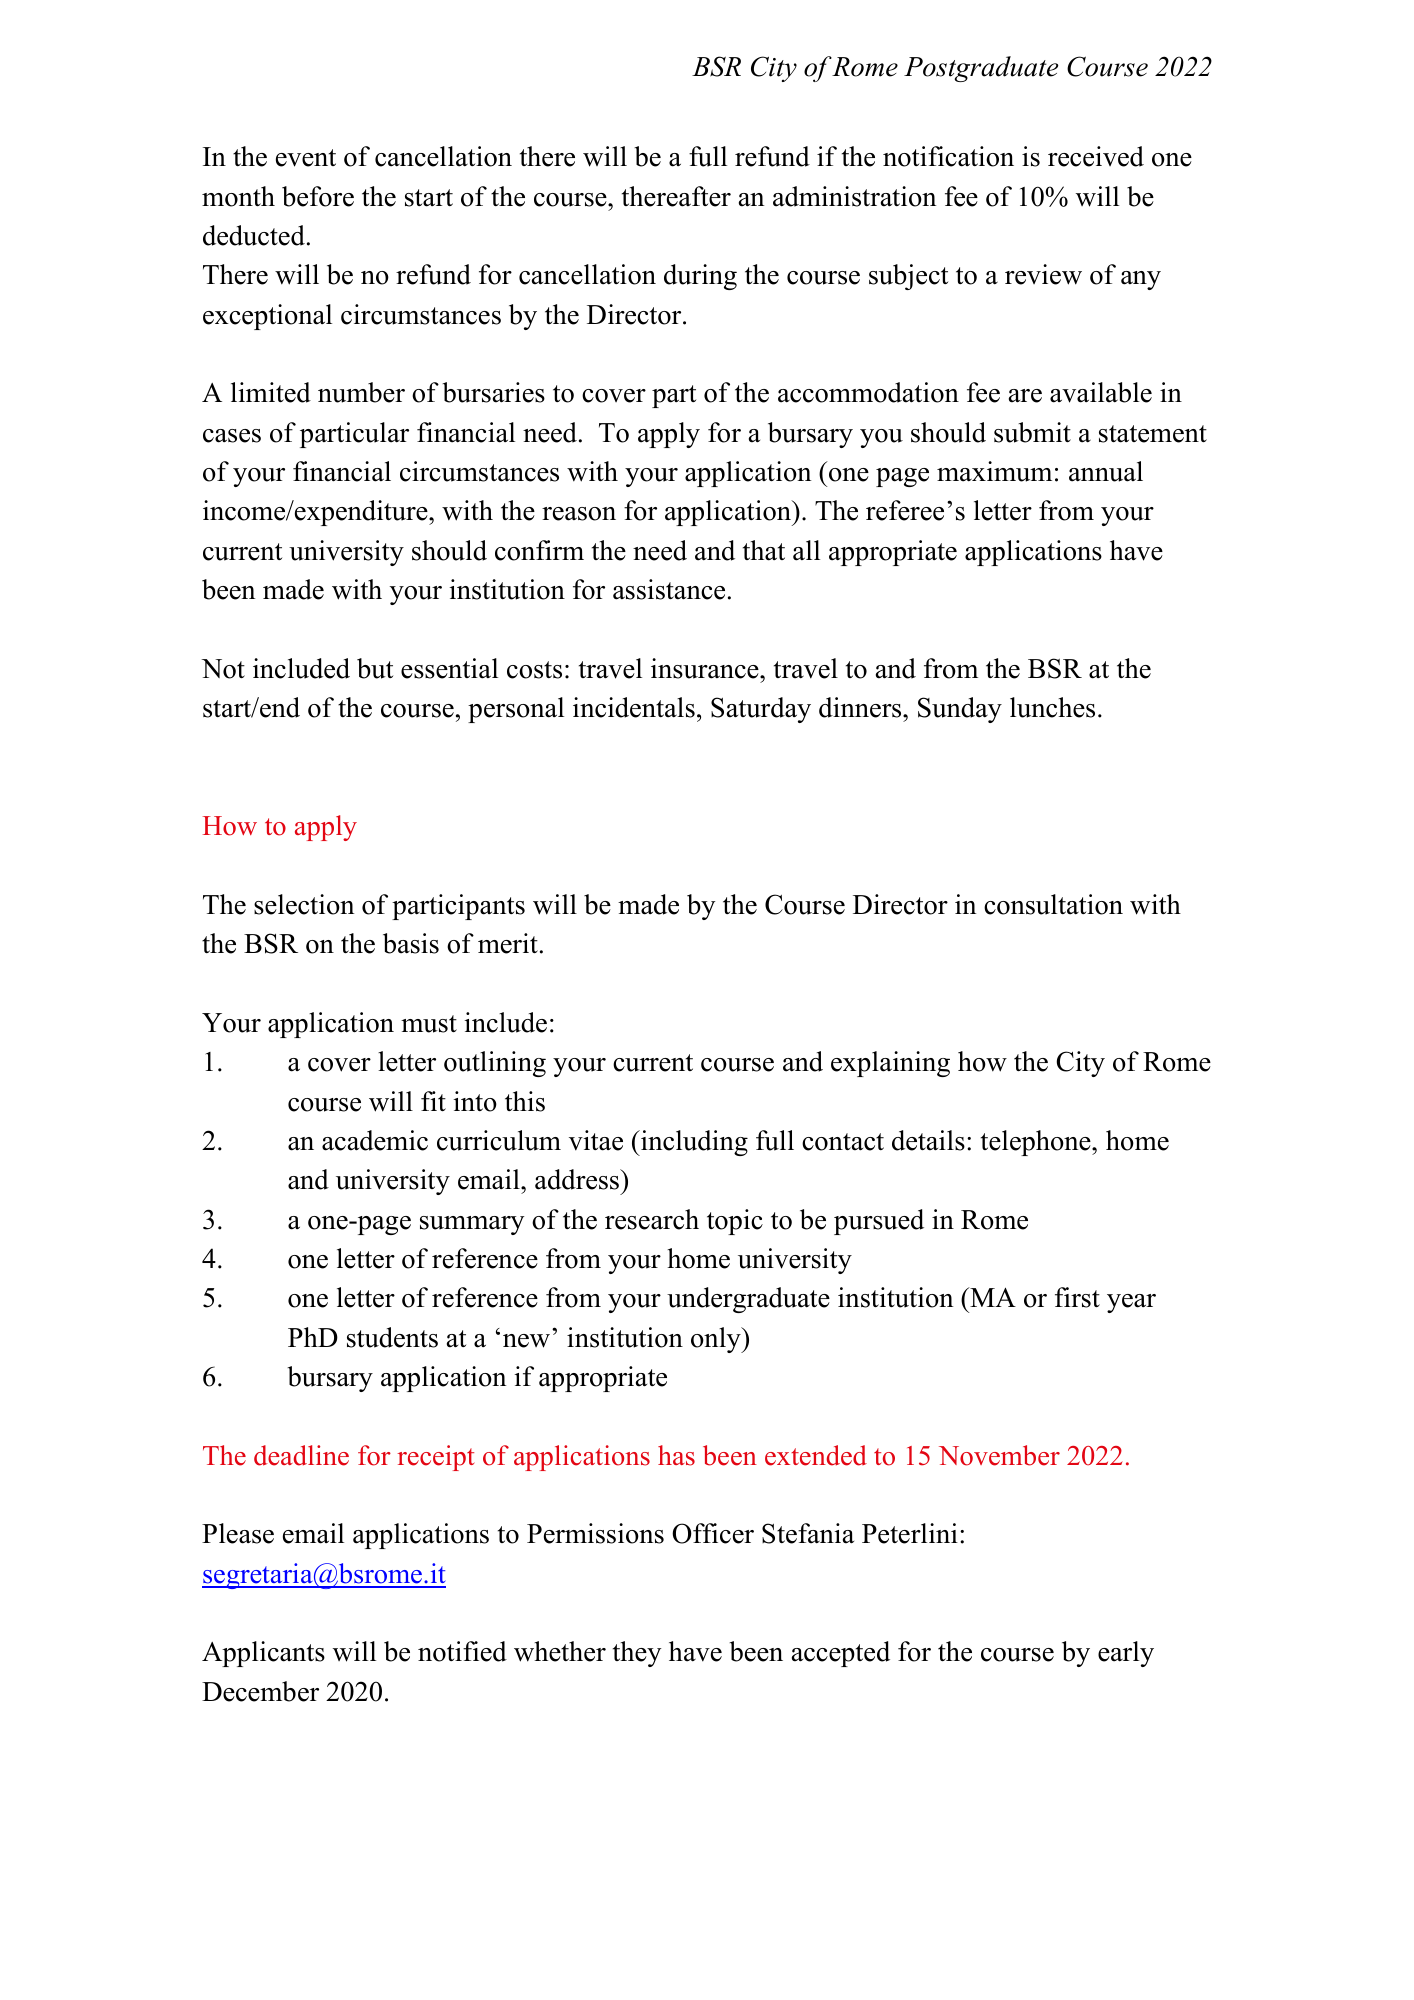  Describe the element at coordinates (306, 158) in the screenshot. I see `event` at that location.
